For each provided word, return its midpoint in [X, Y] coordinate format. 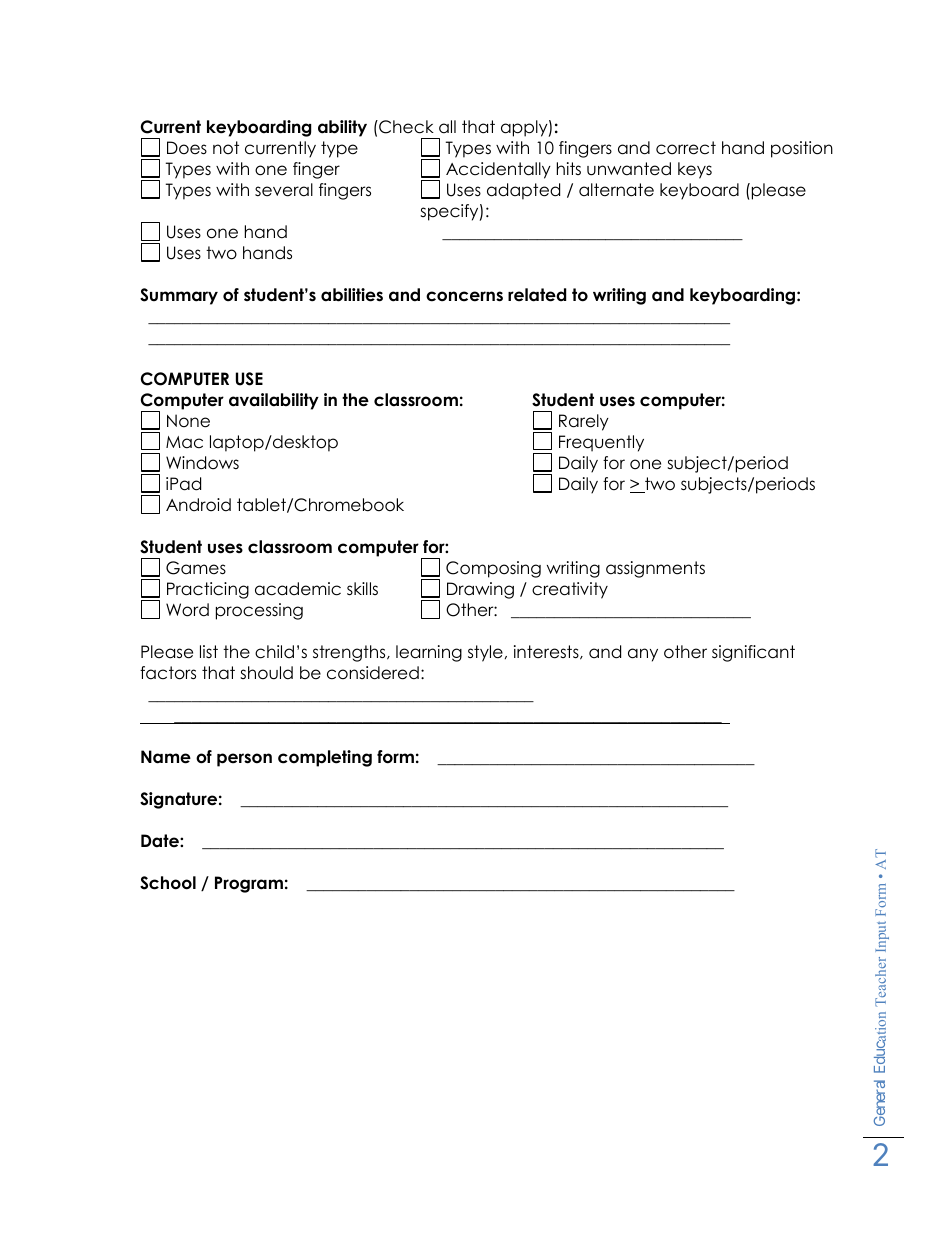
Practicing [208, 590]
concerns [464, 296]
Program [249, 884]
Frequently [601, 443]
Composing [493, 569]
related [537, 295]
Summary [179, 296]
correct [686, 148]
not [226, 148]
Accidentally [498, 170]
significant [753, 653]
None [188, 421]
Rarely [584, 422]
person [244, 760]
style [485, 653]
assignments [655, 569]
